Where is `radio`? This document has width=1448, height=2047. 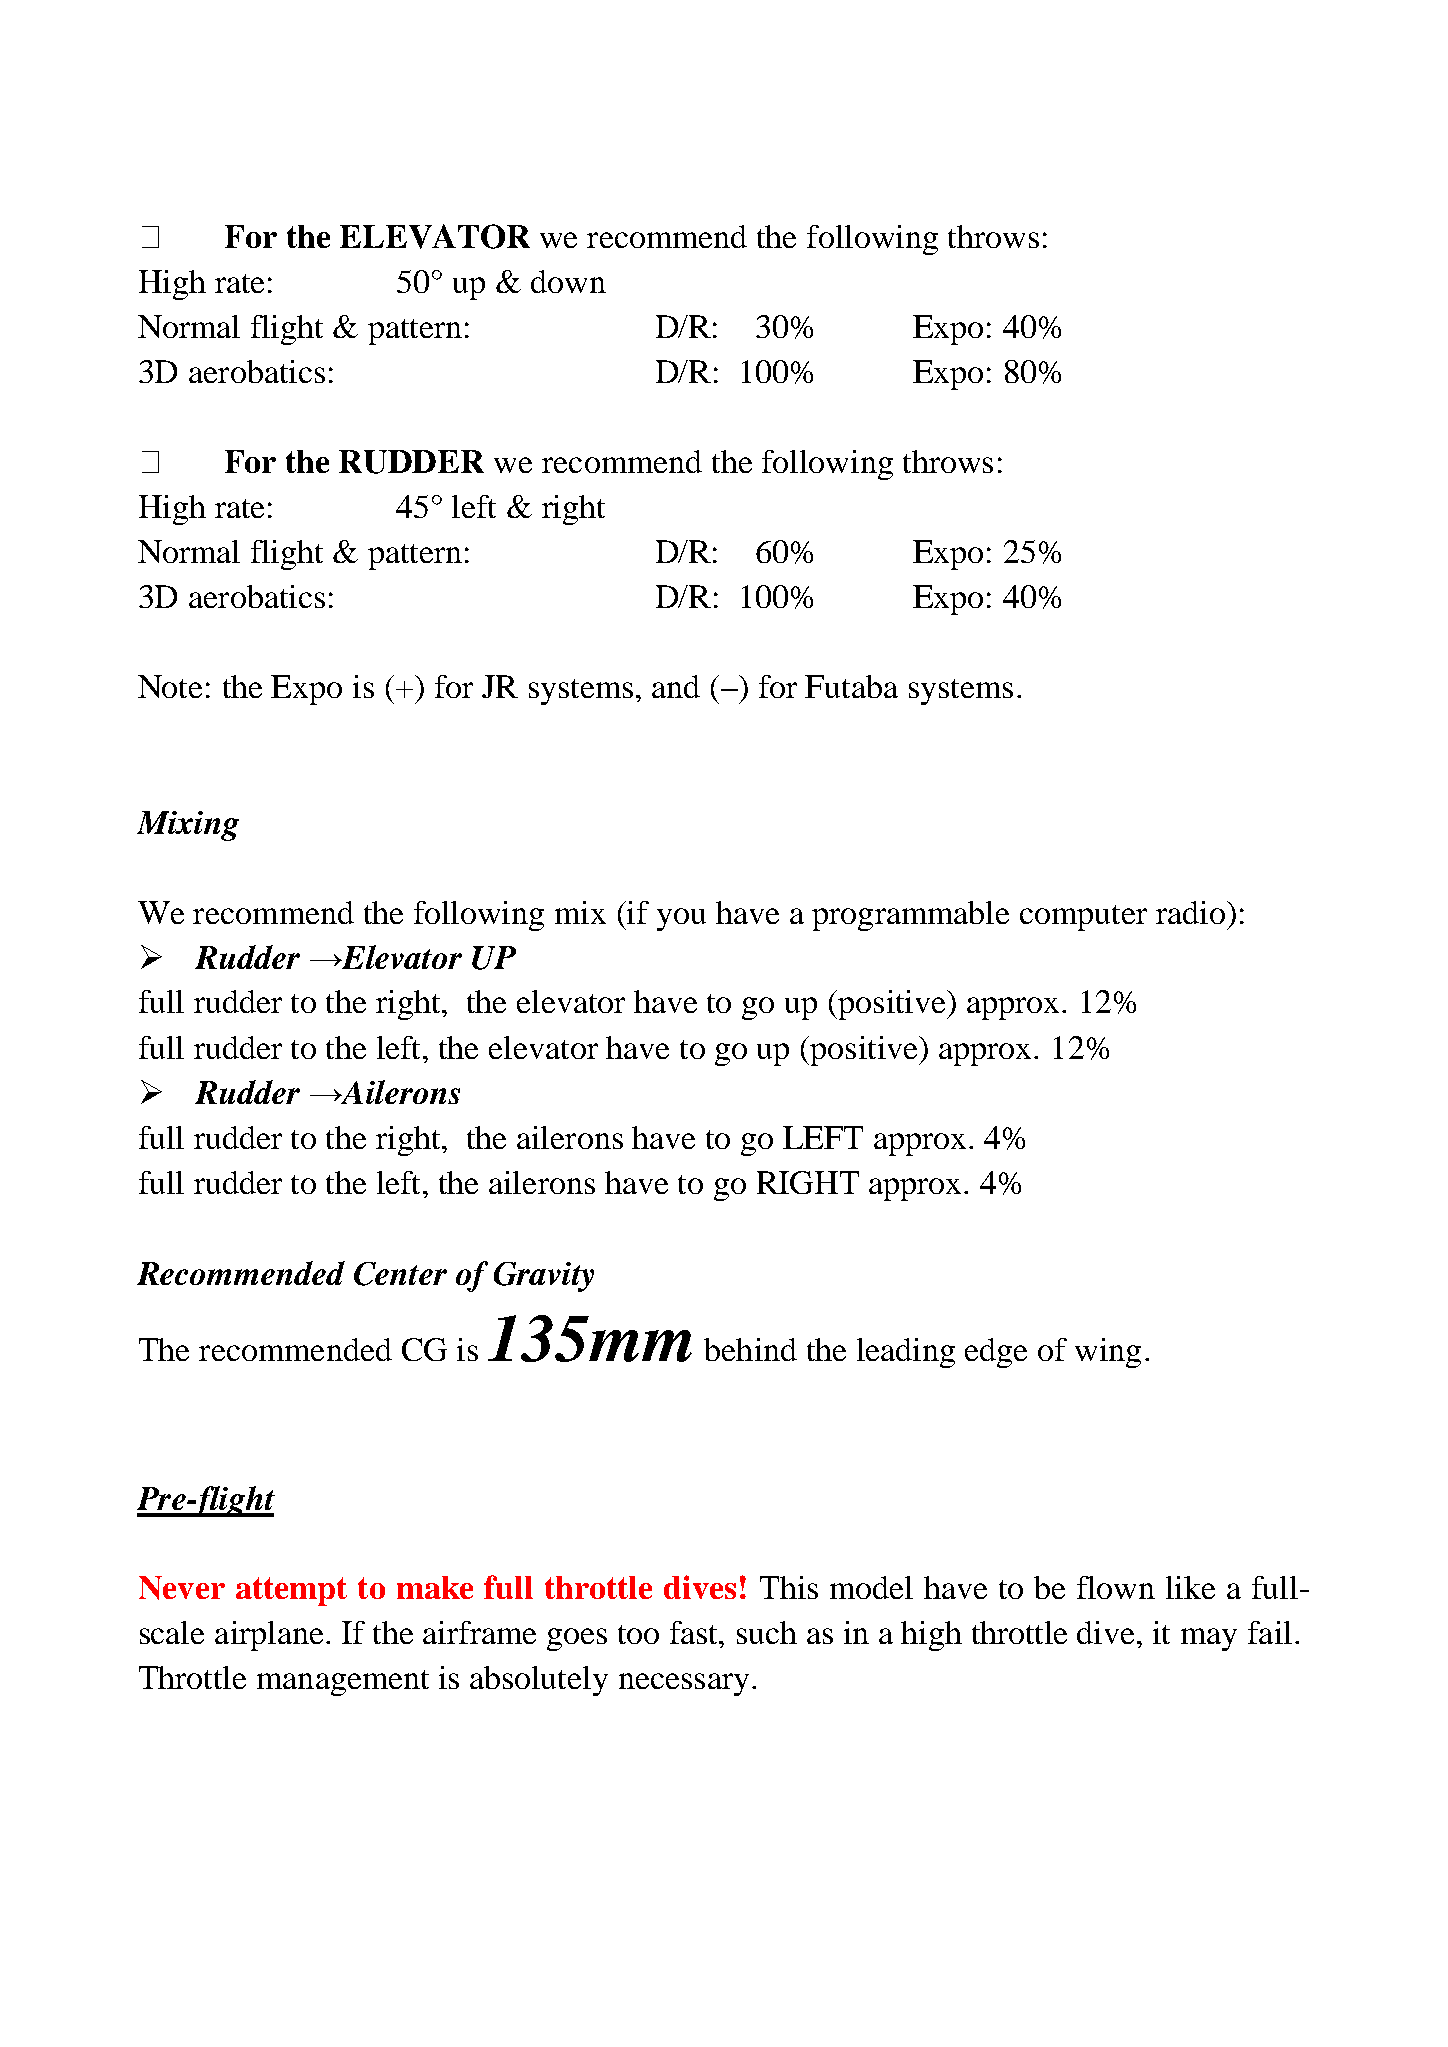
radio is located at coordinates (1192, 912).
